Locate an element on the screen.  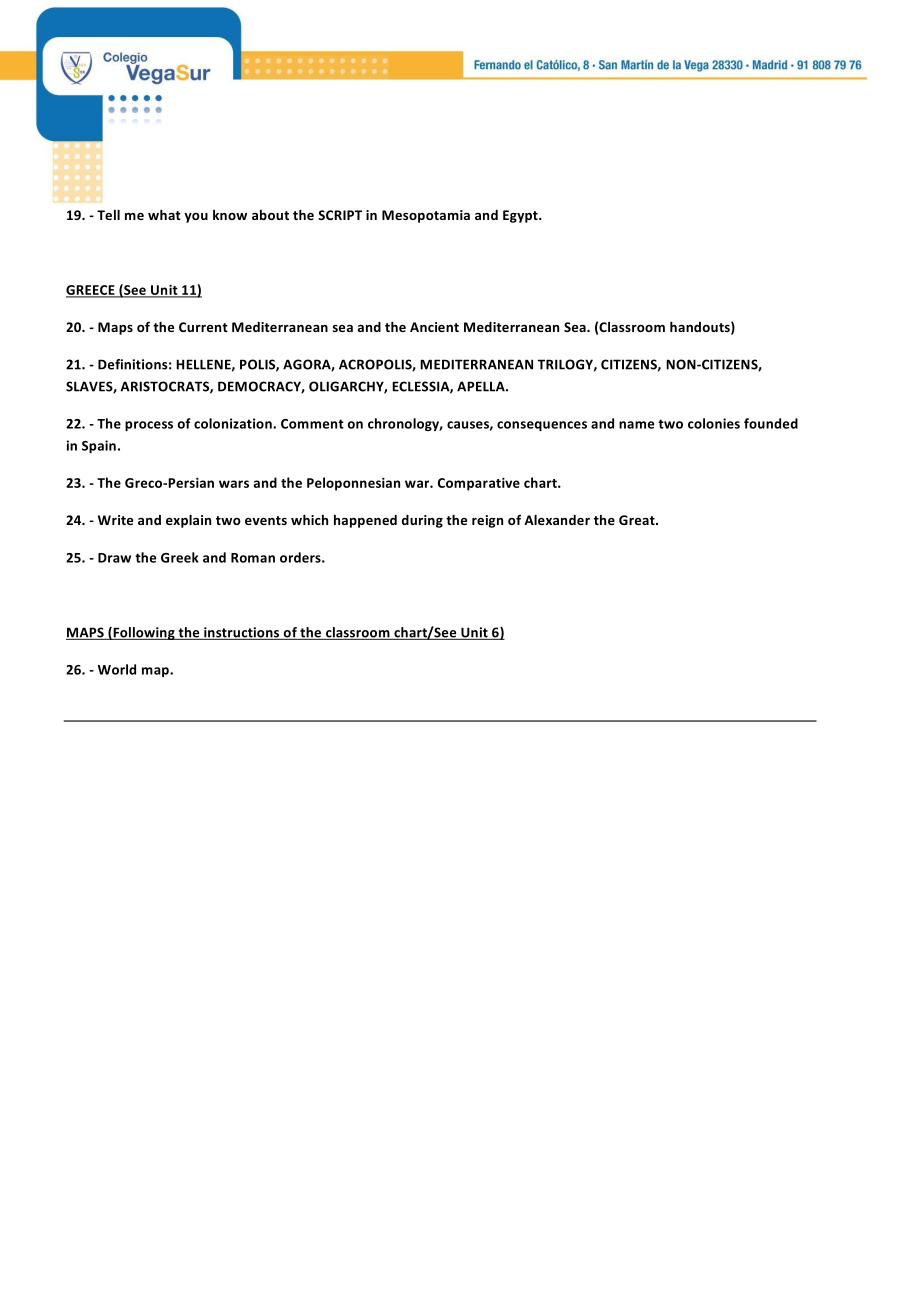
process is located at coordinates (149, 426).
